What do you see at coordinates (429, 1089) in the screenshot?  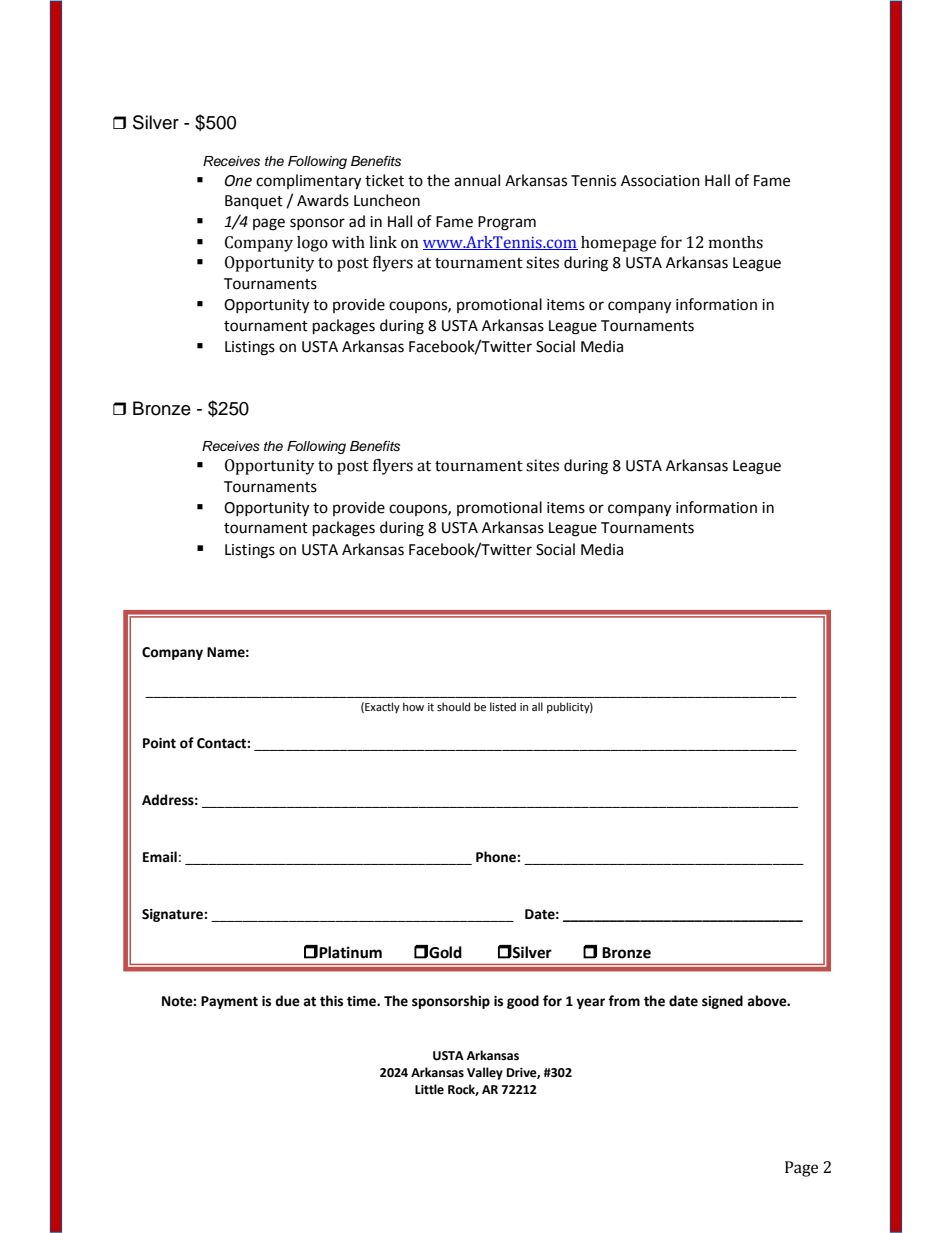 I see `Little` at bounding box center [429, 1089].
